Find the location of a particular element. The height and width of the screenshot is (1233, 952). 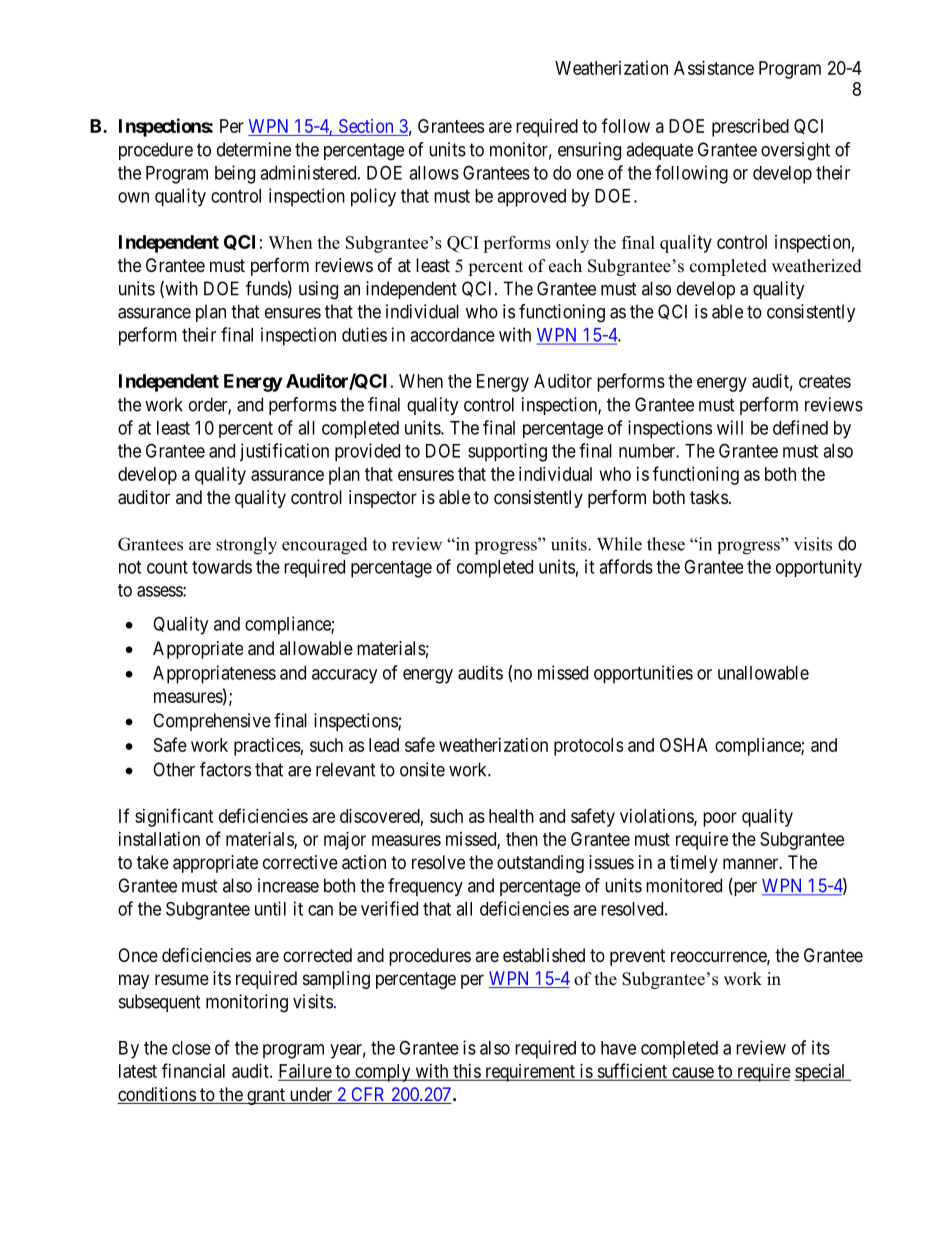

supporting is located at coordinates (507, 452).
